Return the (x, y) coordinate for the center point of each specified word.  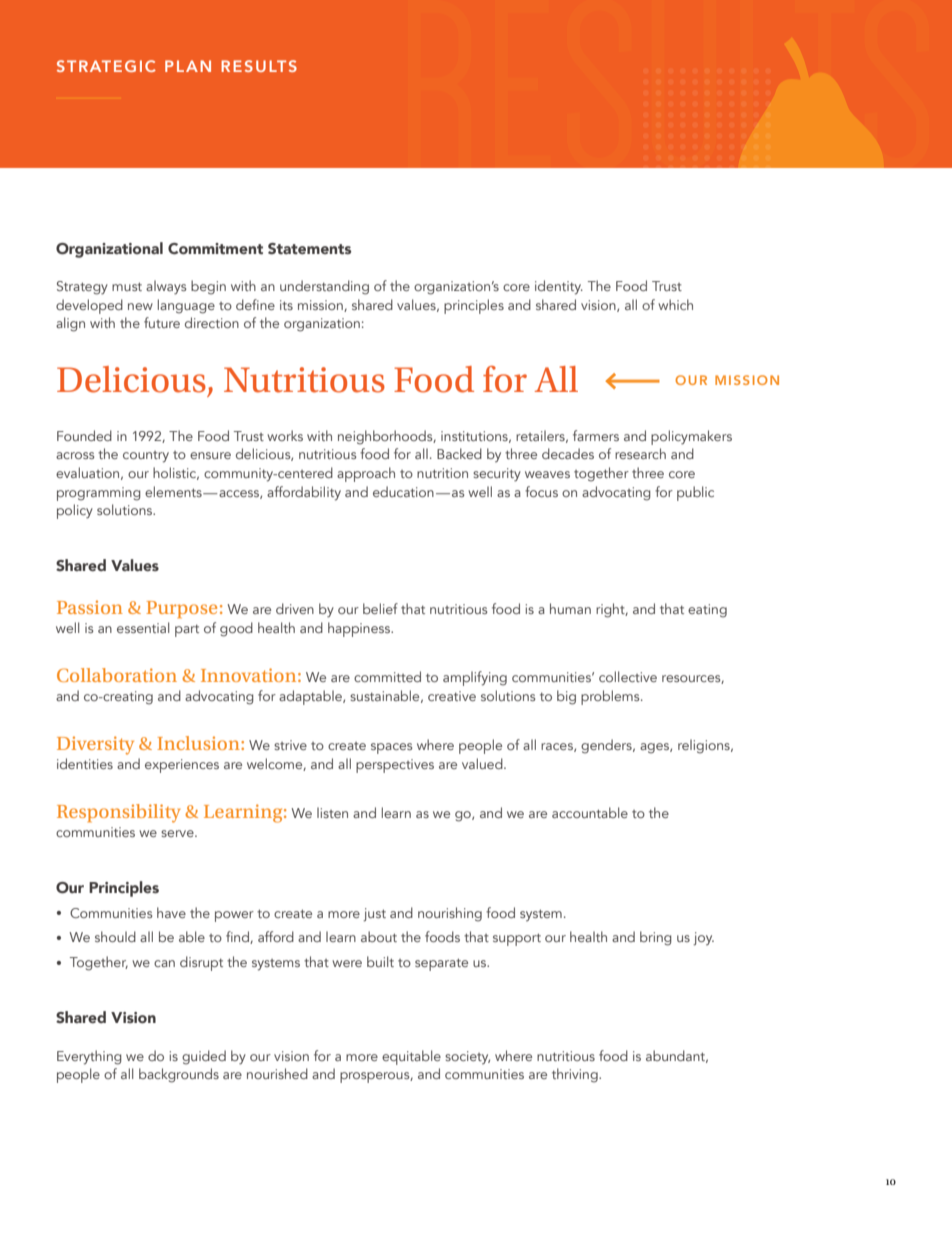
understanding (324, 287)
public (695, 493)
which (675, 304)
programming (99, 494)
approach (366, 474)
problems (611, 697)
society (467, 1057)
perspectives (395, 766)
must (127, 287)
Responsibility (119, 813)
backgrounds (179, 1075)
